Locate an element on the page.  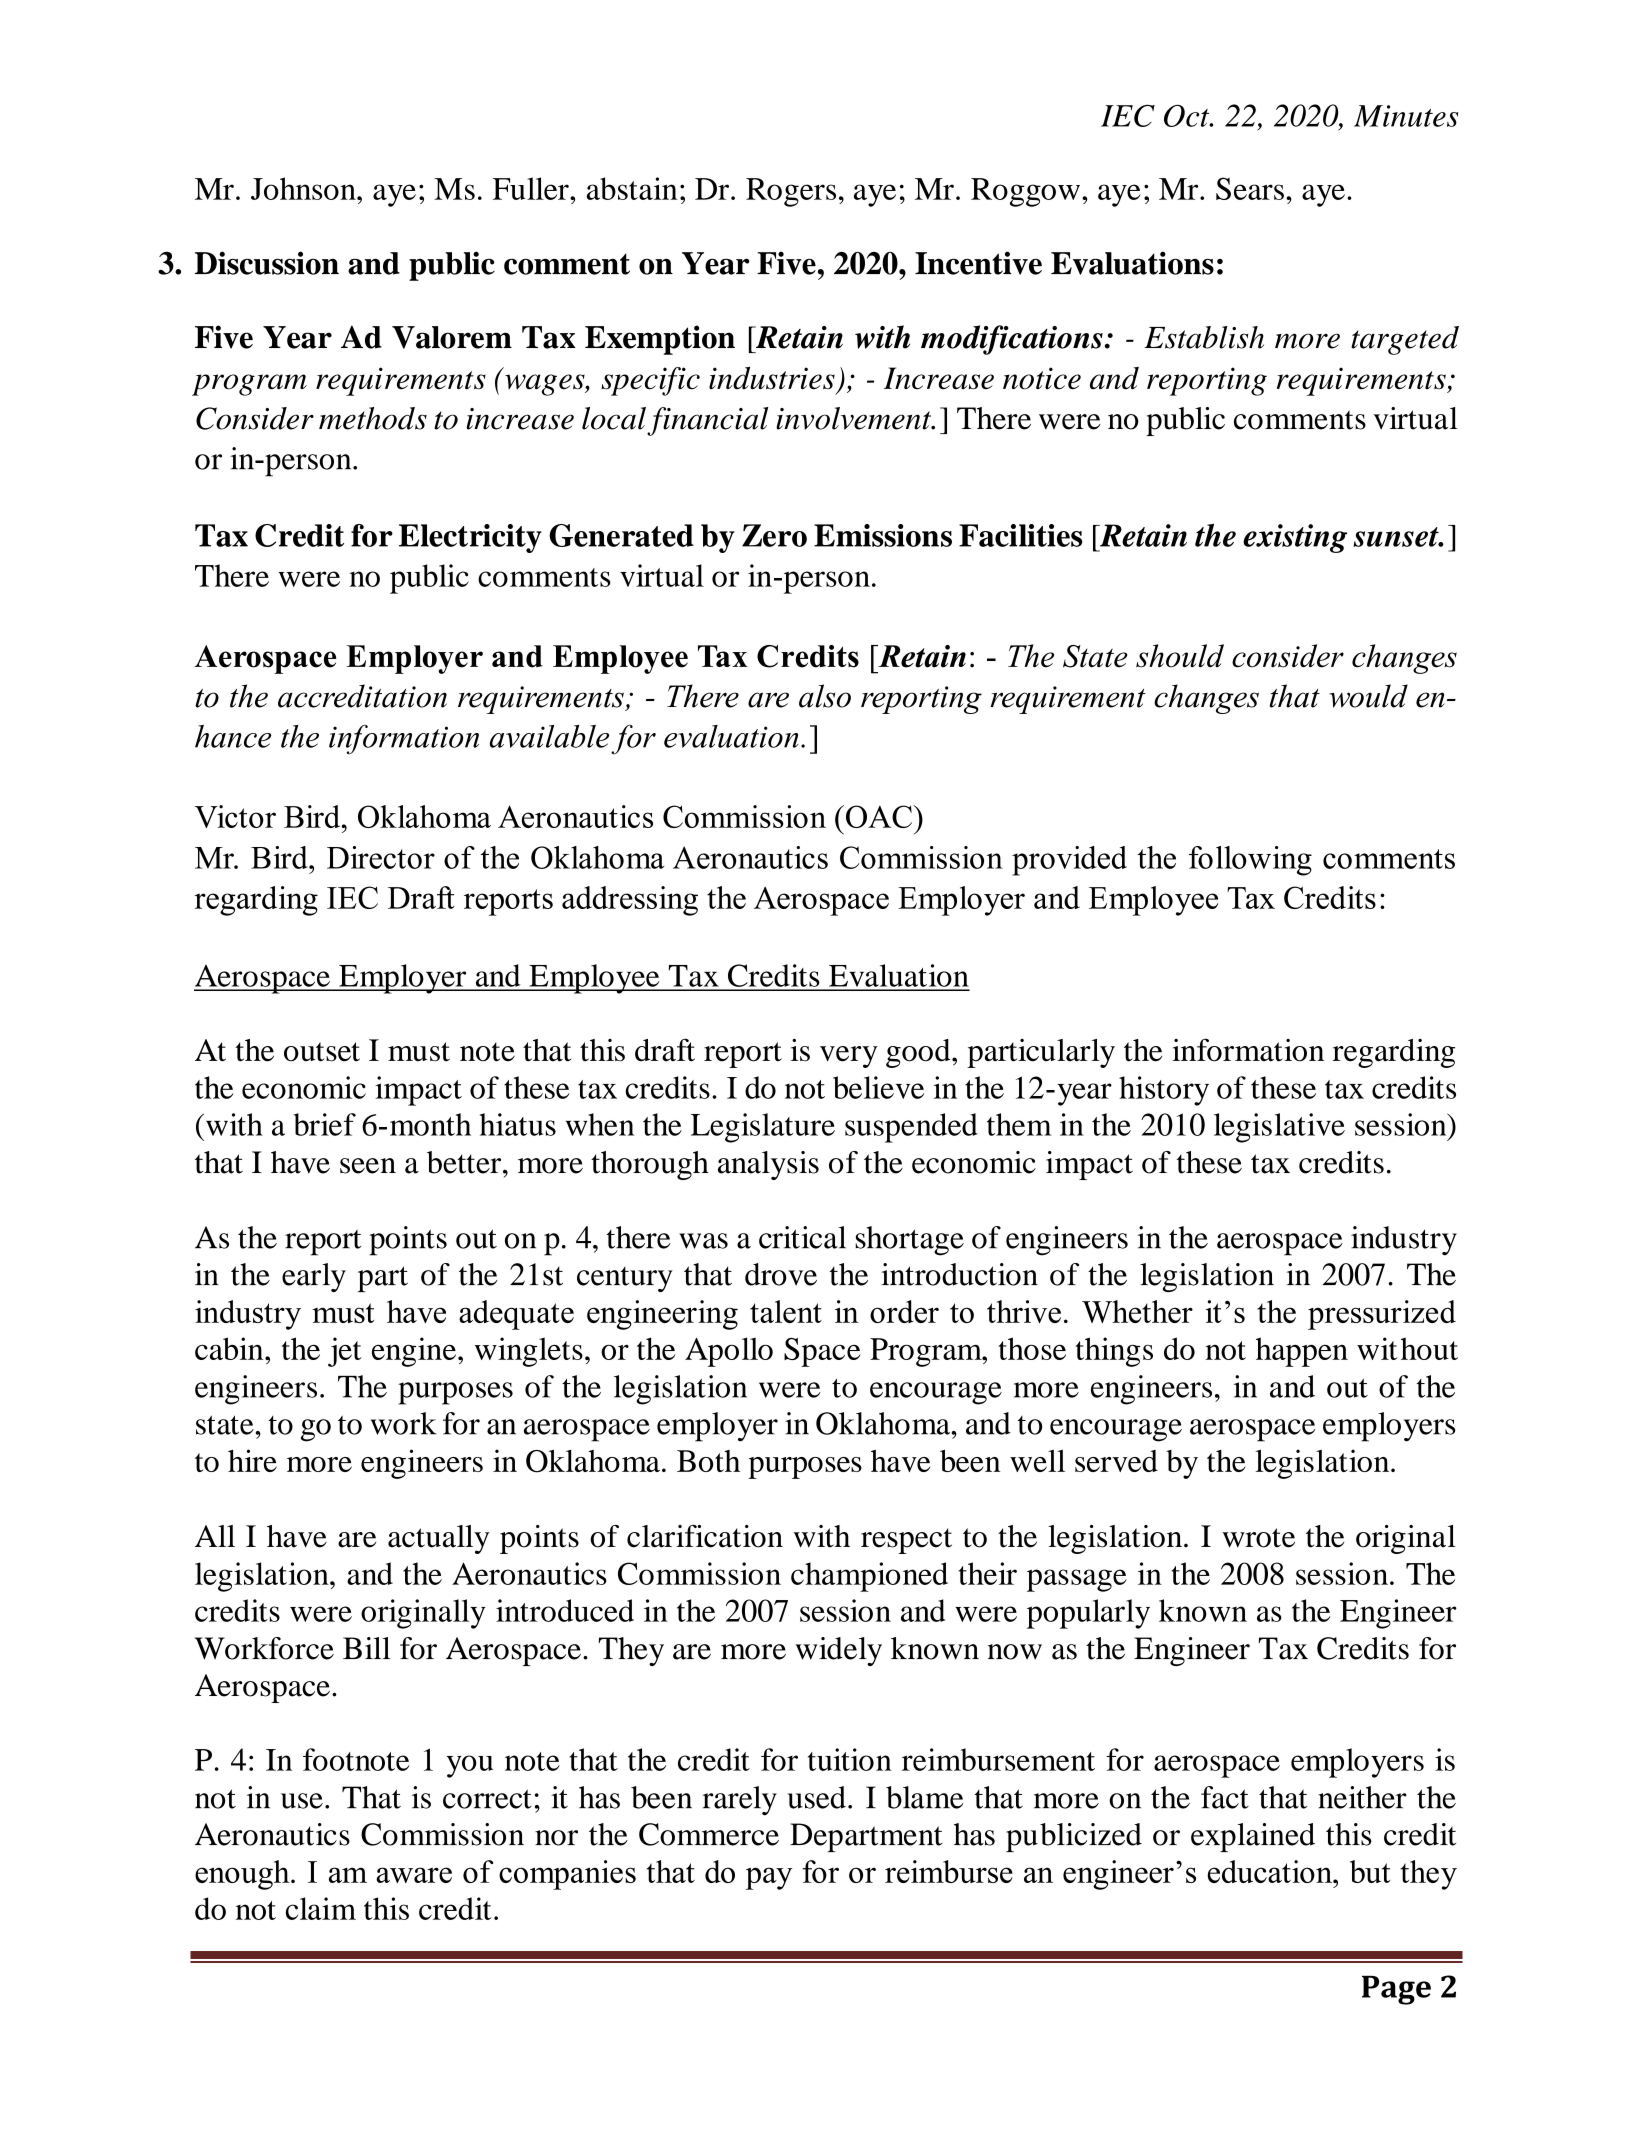
Electricity is located at coordinates (470, 538).
